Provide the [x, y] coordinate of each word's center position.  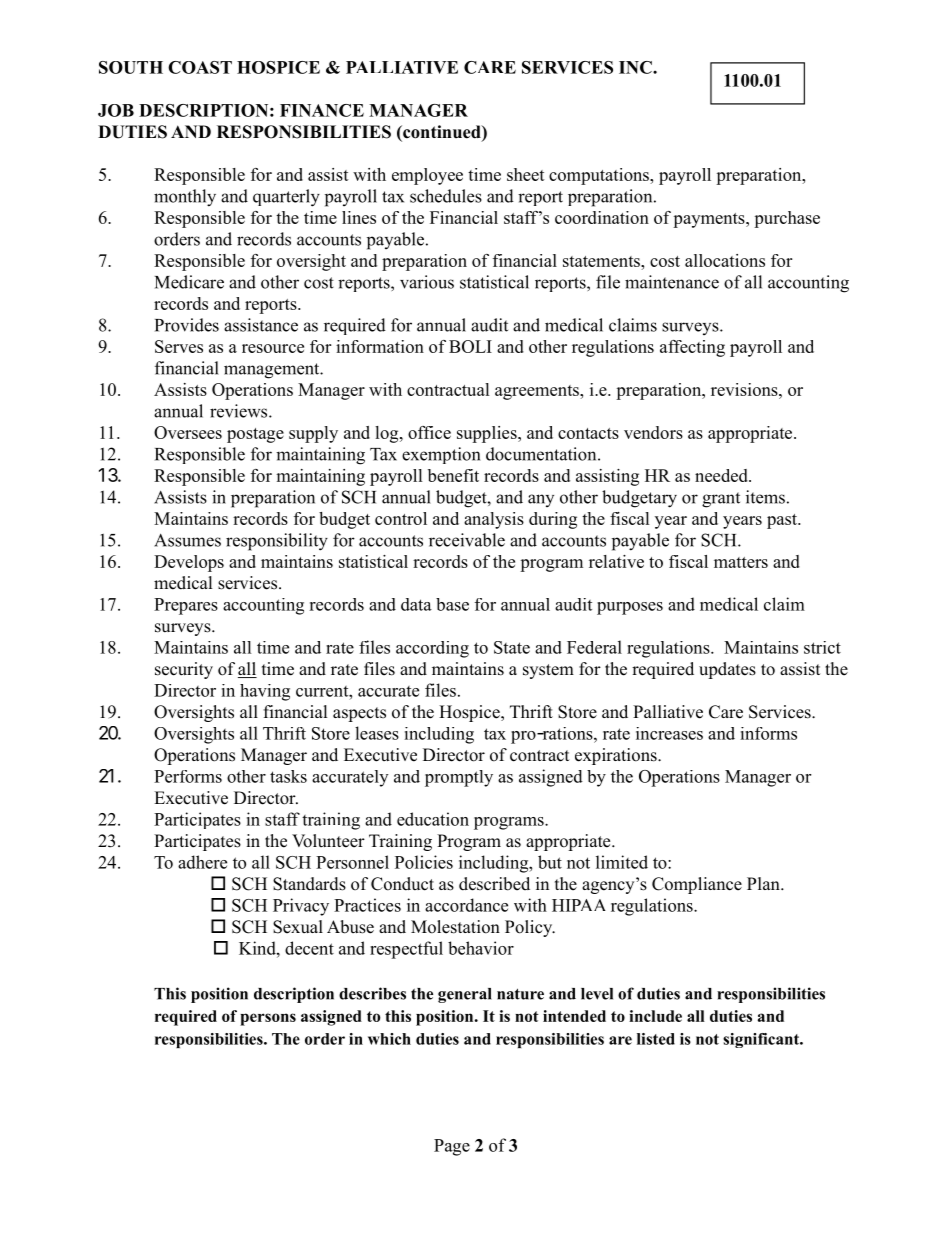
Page [452, 1147]
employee [427, 176]
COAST [200, 67]
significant [762, 1040]
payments [710, 220]
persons [268, 1019]
